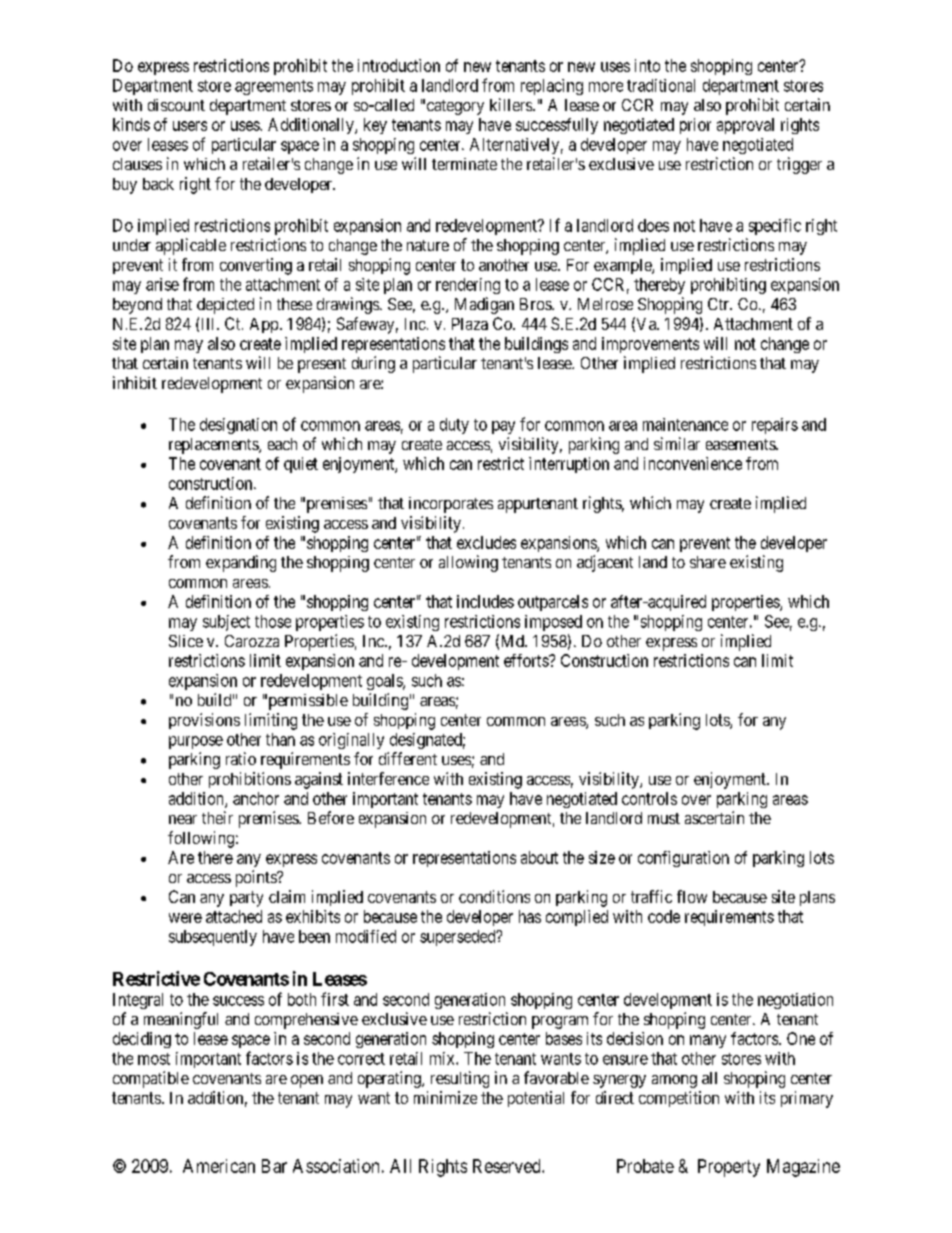  Describe the element at coordinates (219, 1166) in the screenshot. I see `American` at that location.
